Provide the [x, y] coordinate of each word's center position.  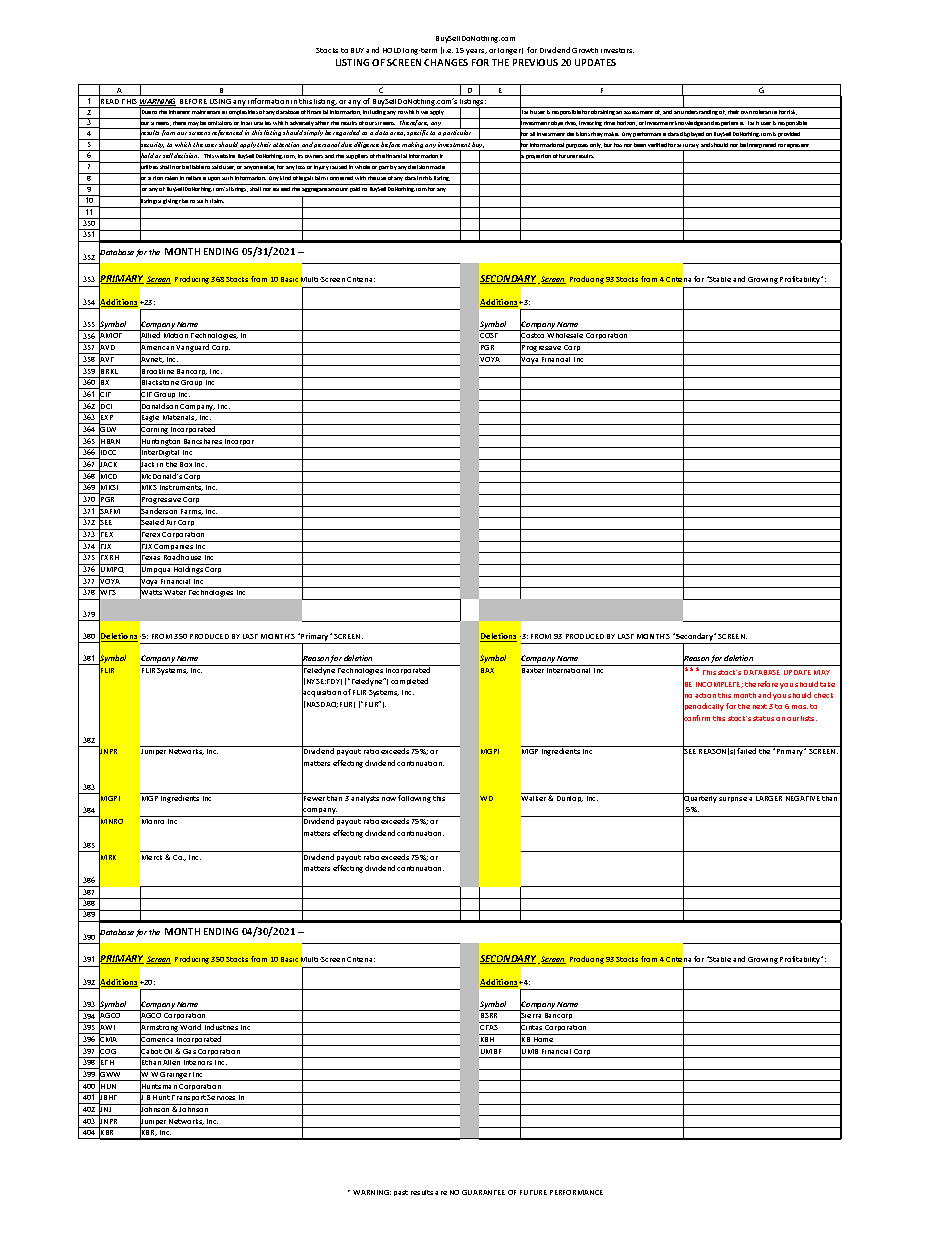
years [476, 52]
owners [314, 156]
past [401, 1193]
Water [175, 592]
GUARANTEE [483, 1192]
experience [730, 125]
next [760, 706]
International [569, 669]
